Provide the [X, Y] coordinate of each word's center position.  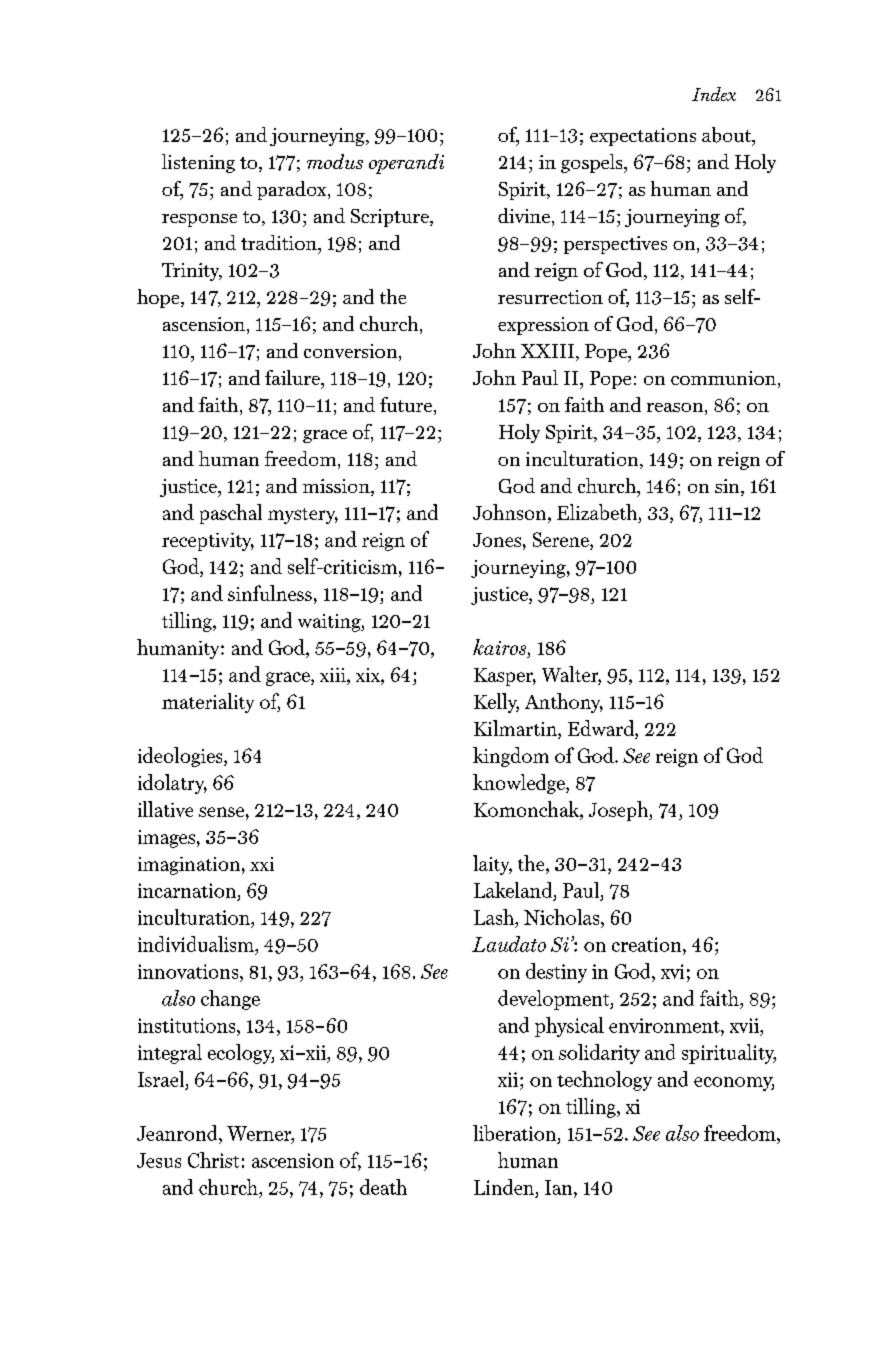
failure [293, 377]
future [407, 406]
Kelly [496, 703]
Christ [213, 1160]
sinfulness [270, 593]
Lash [495, 917]
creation [648, 944]
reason [675, 407]
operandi [406, 164]
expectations [643, 137]
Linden [504, 1187]
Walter [571, 675]
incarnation [187, 890]
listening [198, 163]
